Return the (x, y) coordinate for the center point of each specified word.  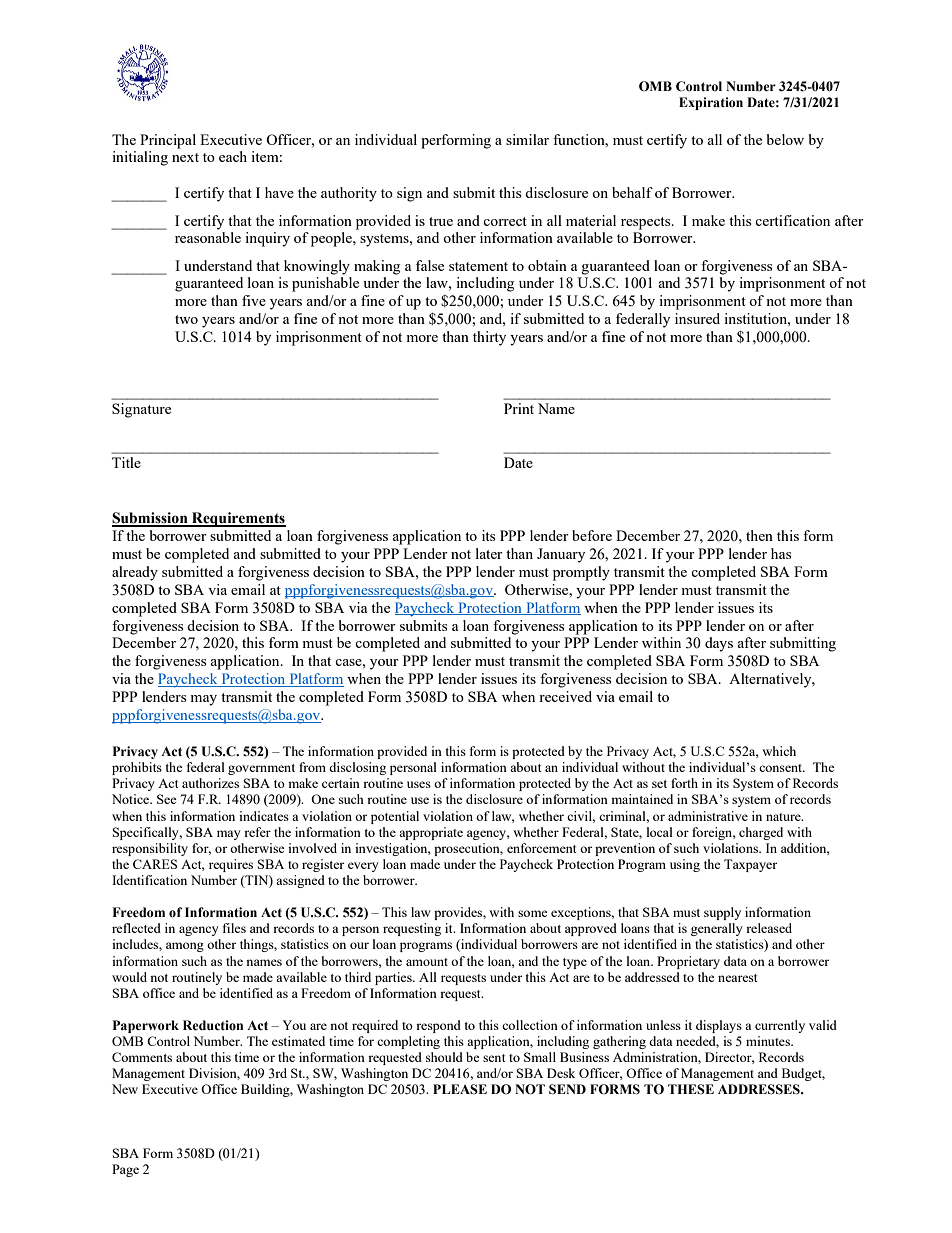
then (759, 535)
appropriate (431, 833)
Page (125, 1170)
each (233, 156)
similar (527, 139)
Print (519, 408)
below (785, 139)
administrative (708, 816)
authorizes (210, 783)
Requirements (238, 519)
